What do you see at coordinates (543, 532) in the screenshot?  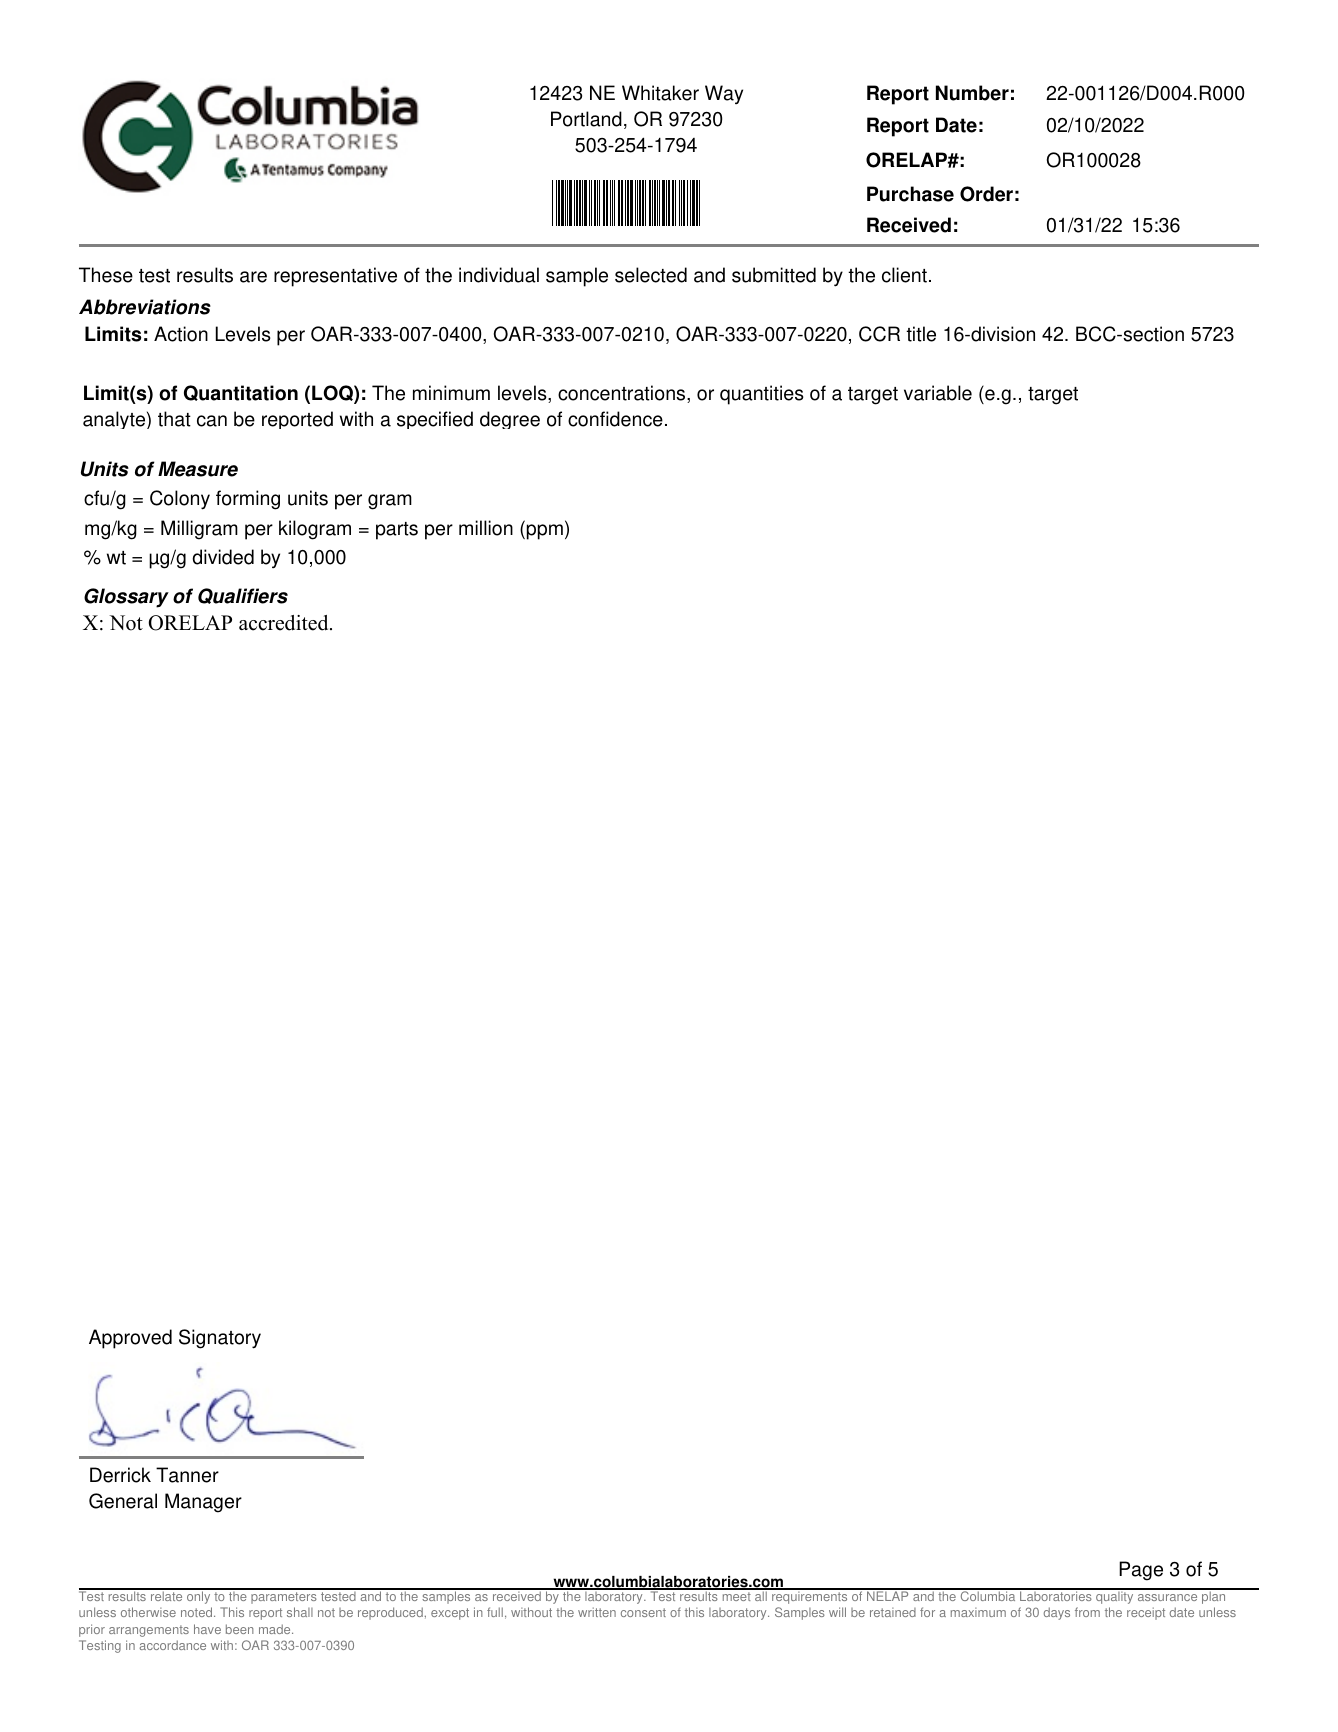 I see `ppm` at bounding box center [543, 532].
